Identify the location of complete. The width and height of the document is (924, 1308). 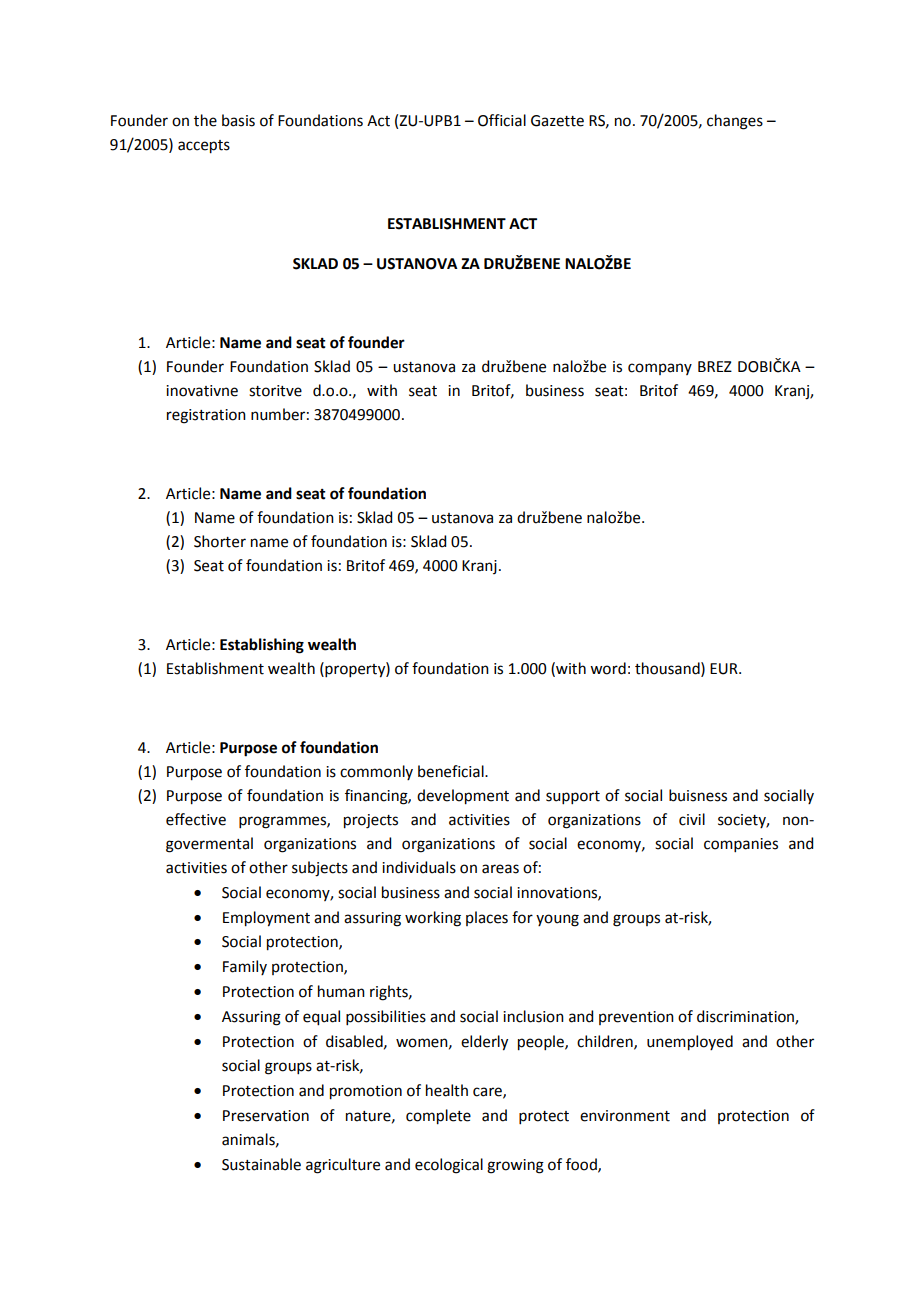
(438, 1117).
